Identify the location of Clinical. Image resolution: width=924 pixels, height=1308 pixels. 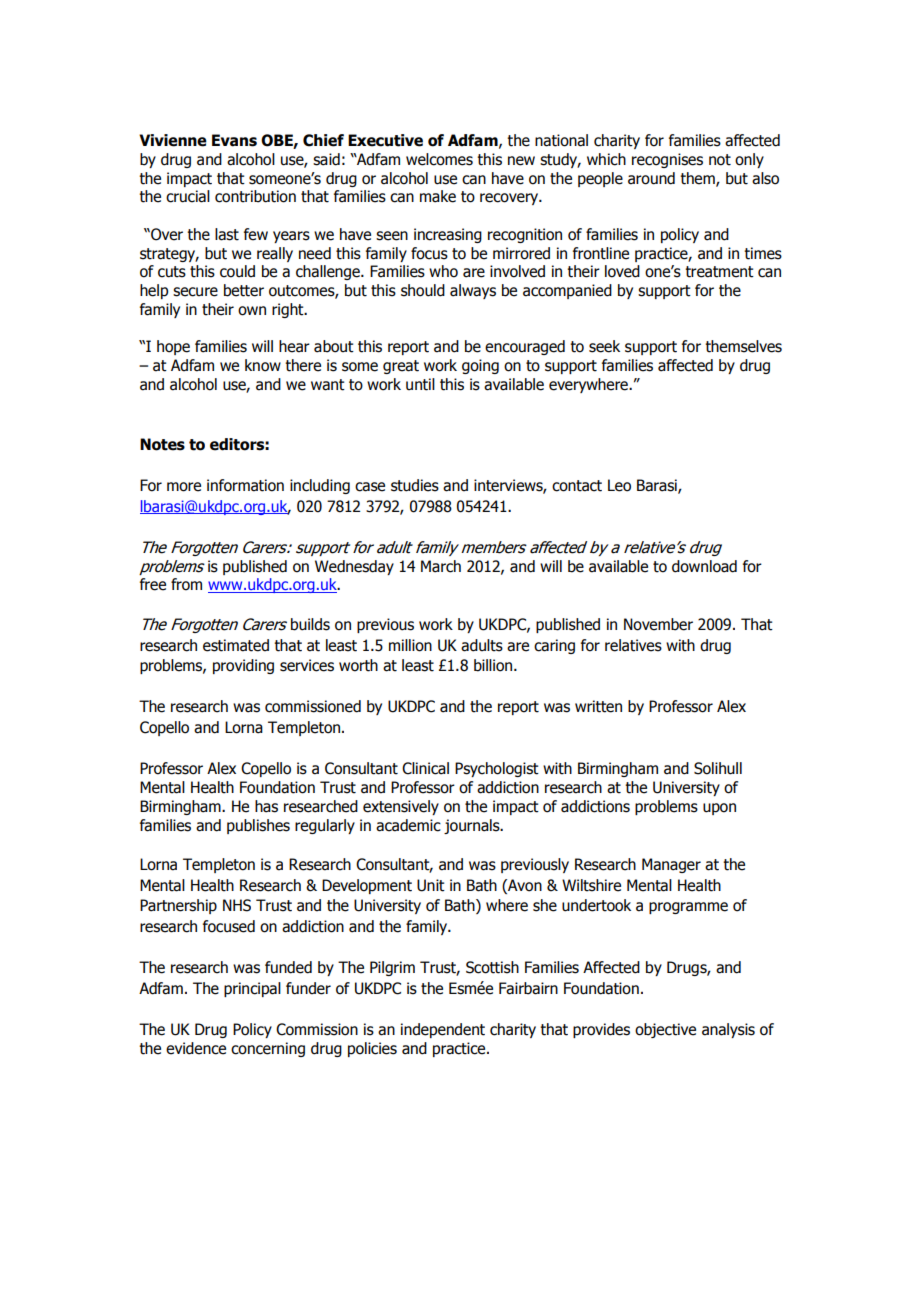
(425, 768).
